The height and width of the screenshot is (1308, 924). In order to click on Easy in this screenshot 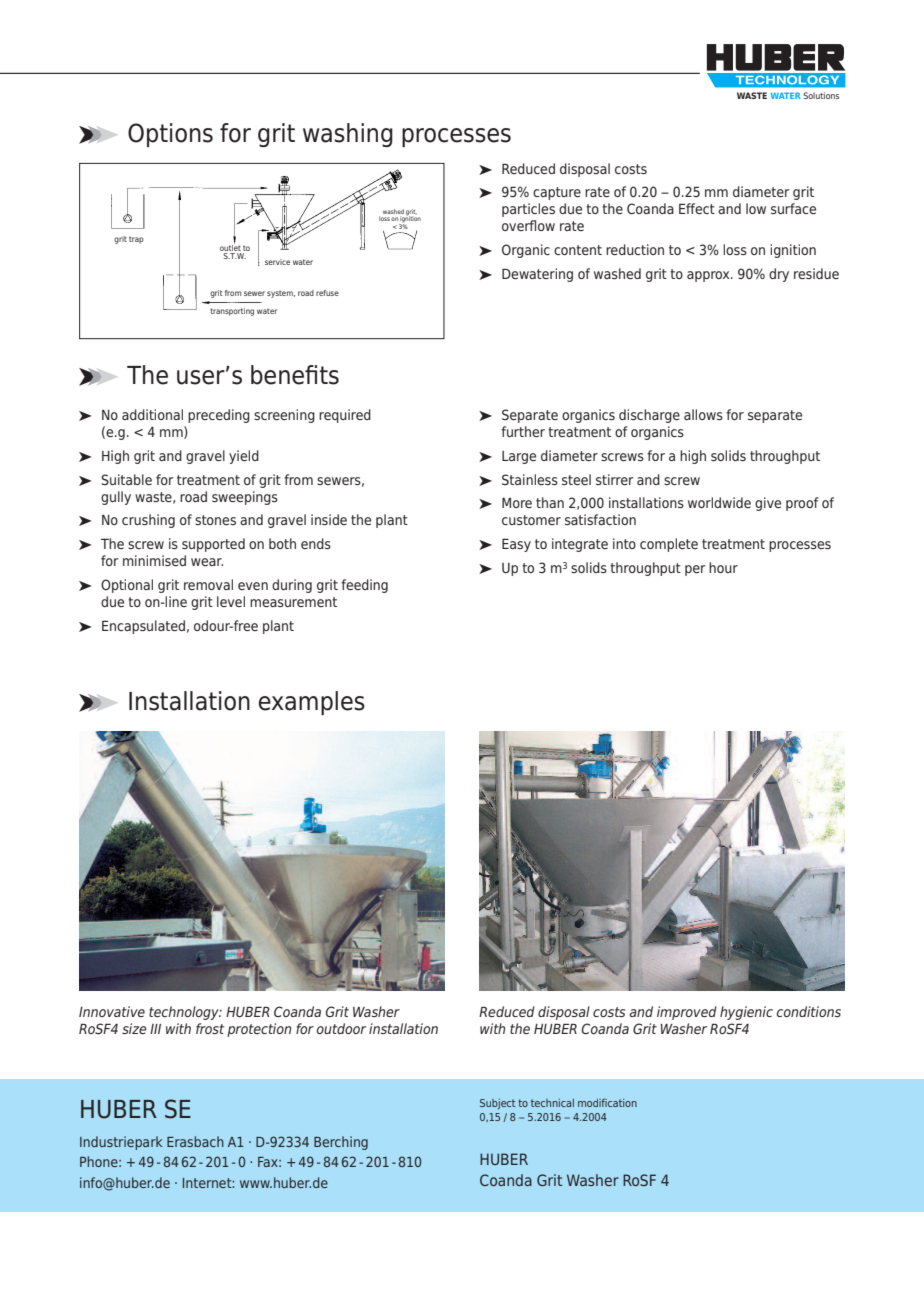, I will do `click(516, 545)`.
